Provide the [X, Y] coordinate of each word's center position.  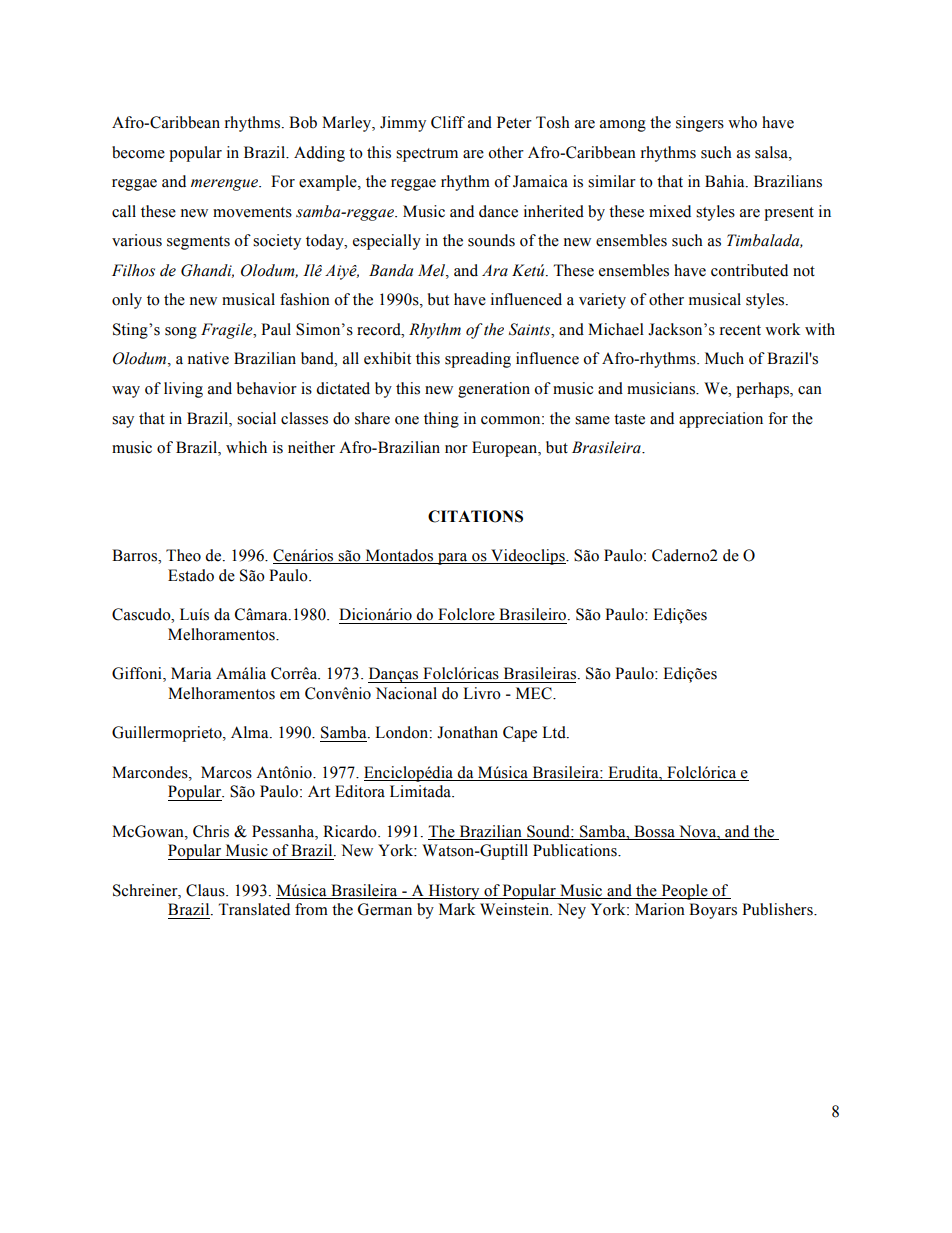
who [742, 122]
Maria [191, 673]
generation [494, 390]
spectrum [427, 155]
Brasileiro [534, 614]
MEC [535, 693]
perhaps [763, 390]
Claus [206, 890]
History [454, 892]
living [183, 390]
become [138, 152]
